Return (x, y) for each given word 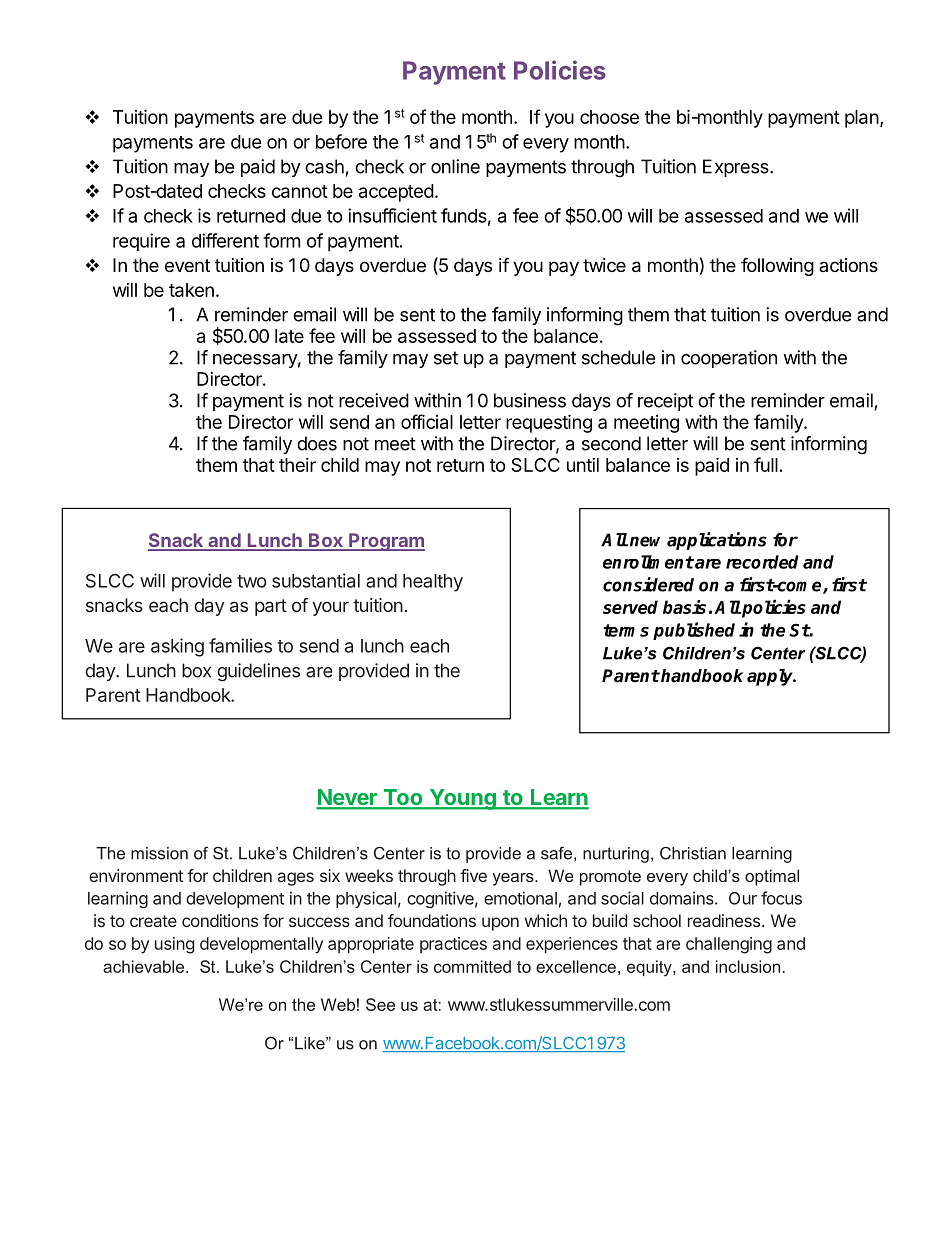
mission (159, 853)
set (446, 358)
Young (462, 799)
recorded (762, 562)
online (455, 166)
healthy (433, 583)
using (174, 945)
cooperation (729, 359)
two (251, 581)
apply (771, 677)
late (289, 336)
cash (324, 166)
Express (737, 168)
